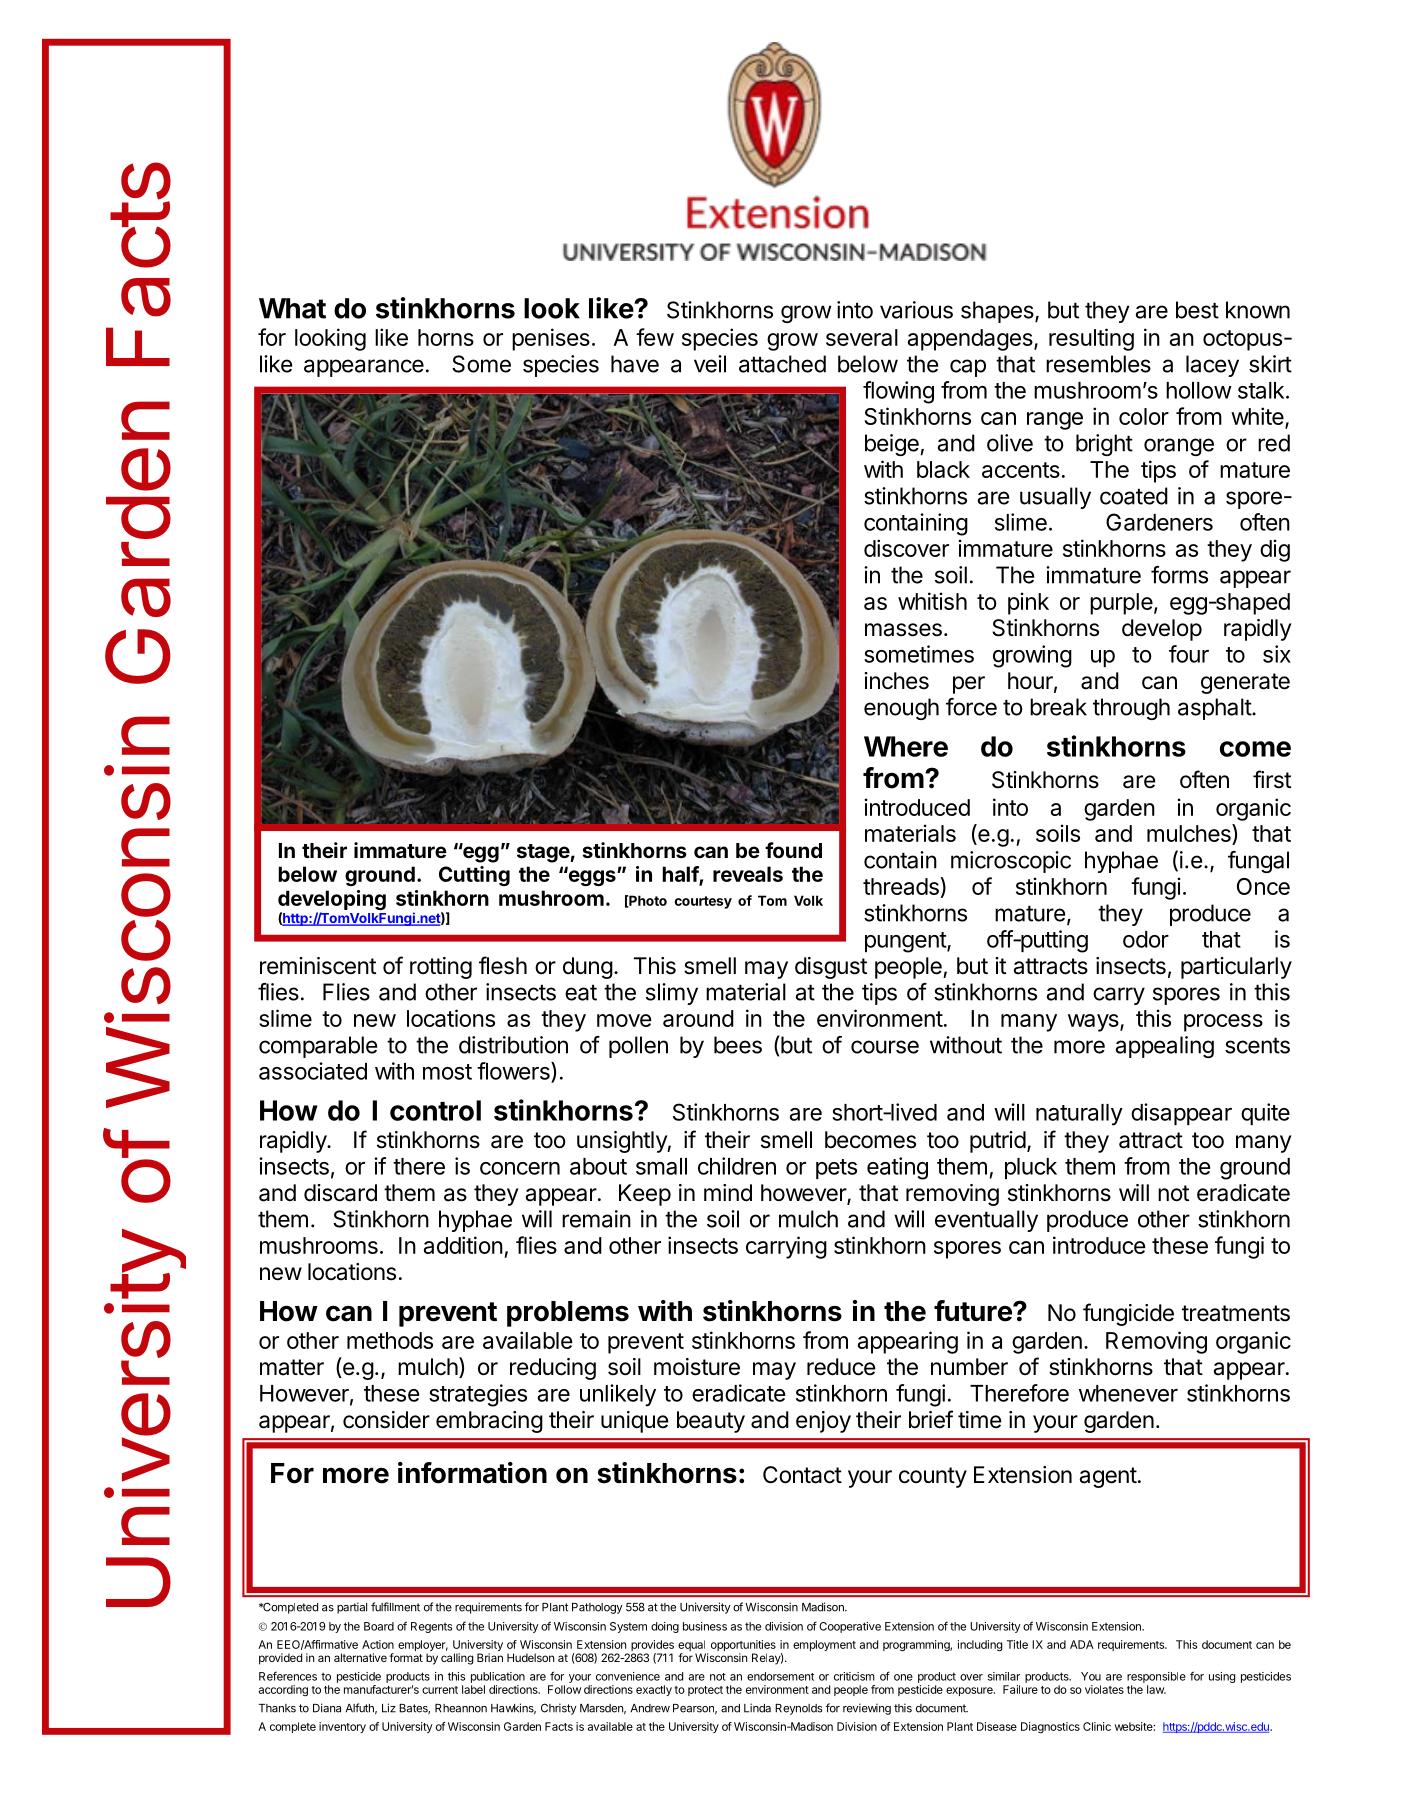 This image has width=1404, height=1818. Describe the element at coordinates (389, 1708) in the image. I see `Liz` at that location.
